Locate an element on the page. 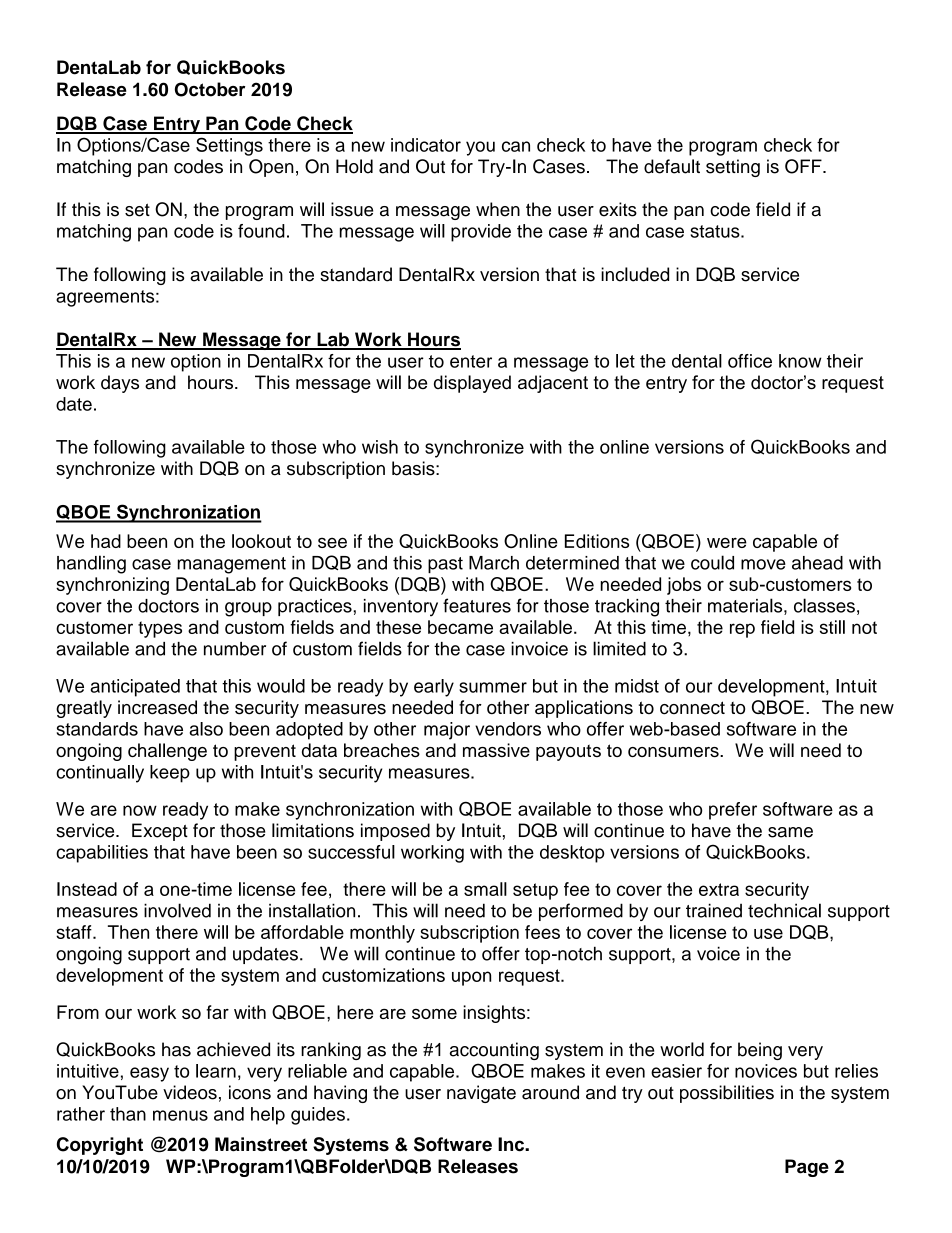 This page has height=1233, width=952. October is located at coordinates (210, 89).
